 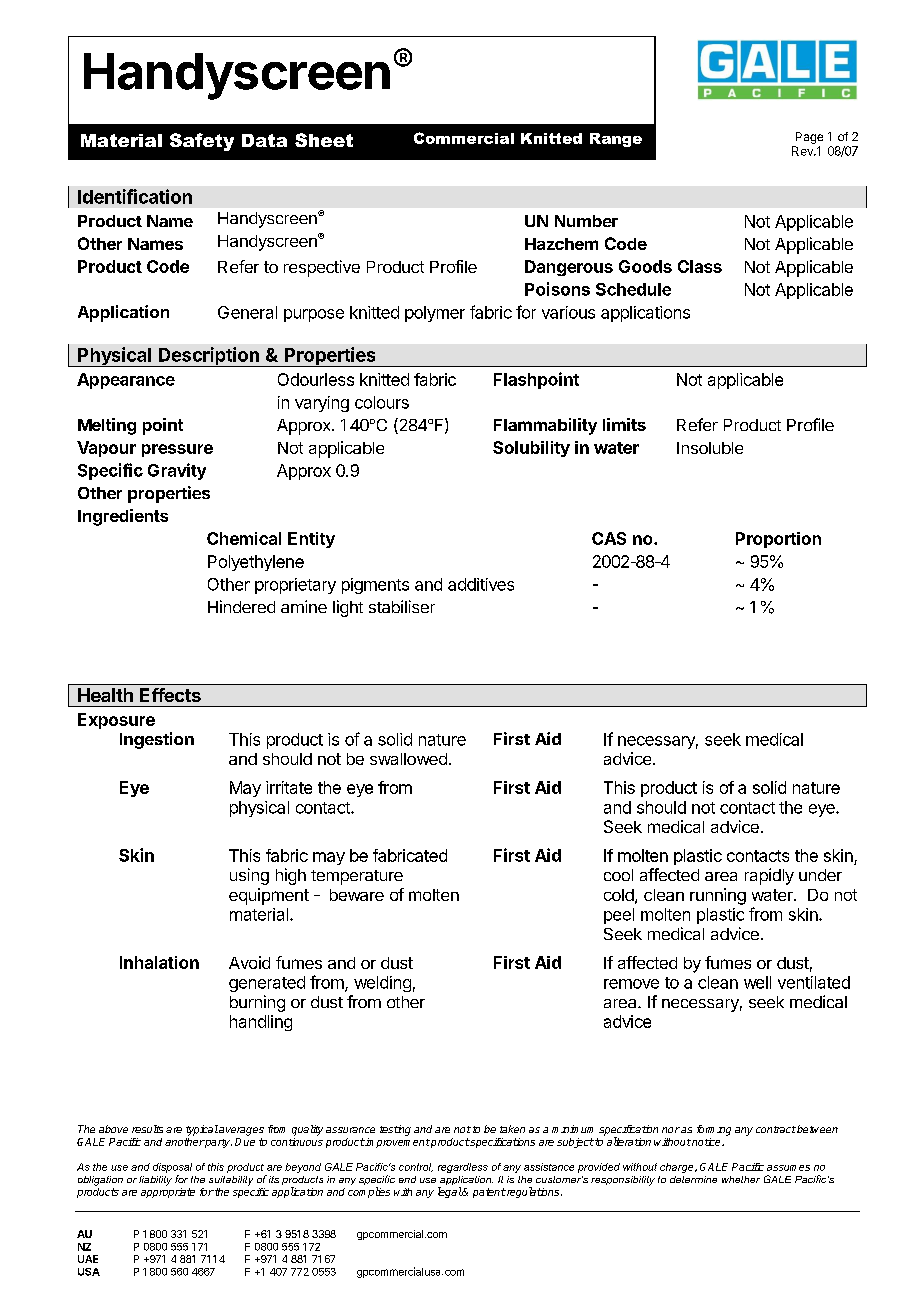 I want to click on Description, so click(x=209, y=357).
